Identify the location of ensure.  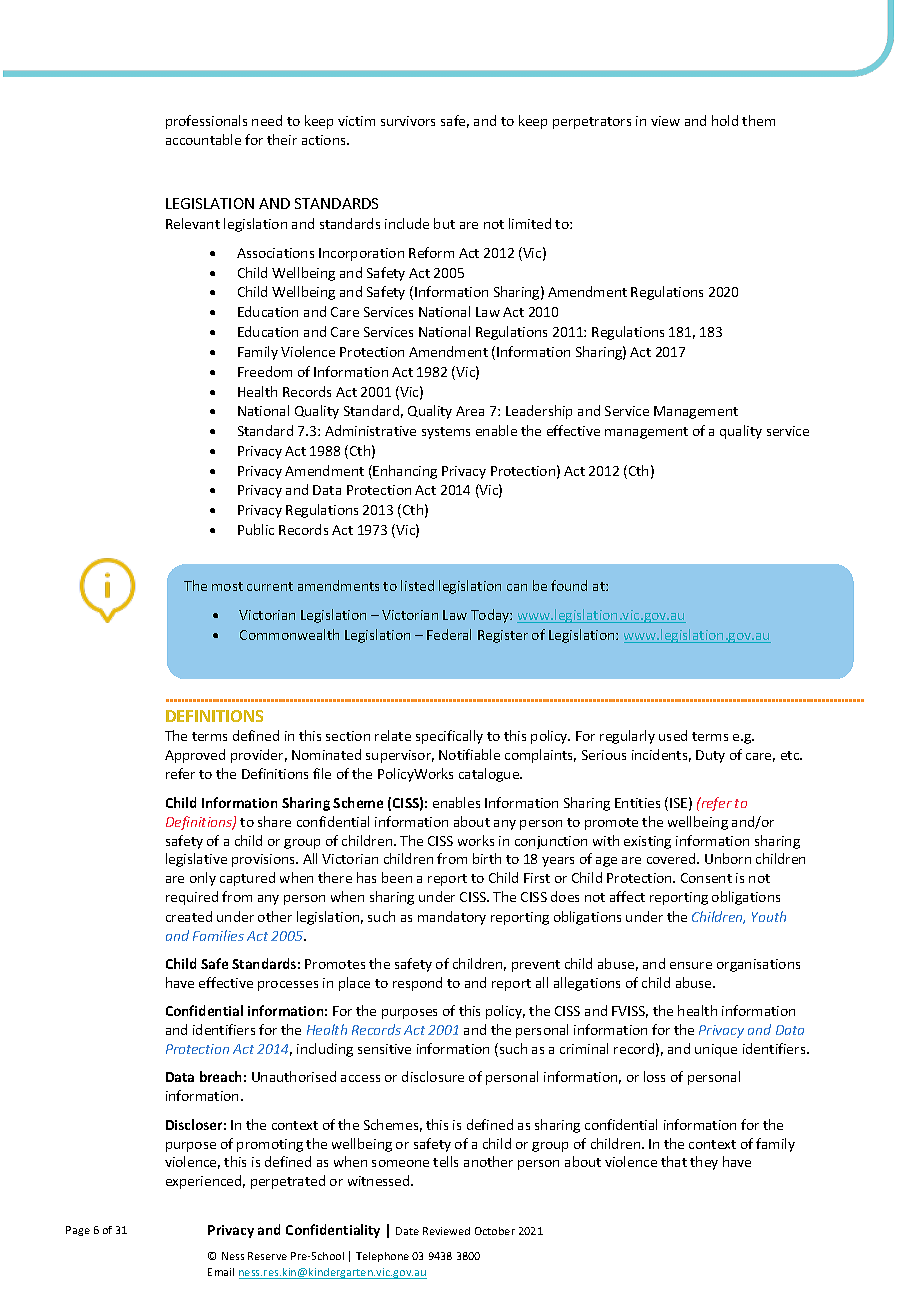
(691, 965).
